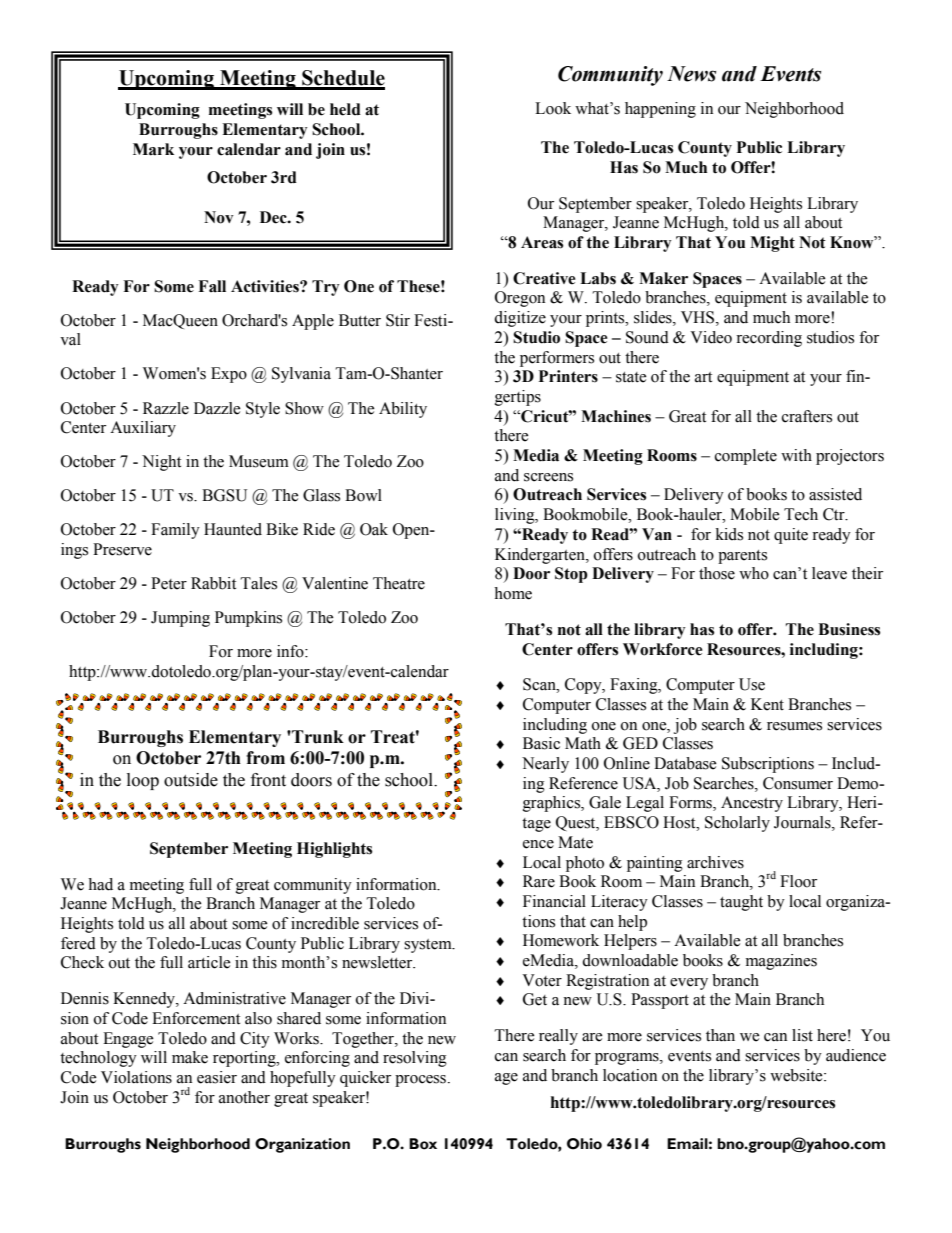 This page has width=952, height=1233. I want to click on Night, so click(161, 463).
